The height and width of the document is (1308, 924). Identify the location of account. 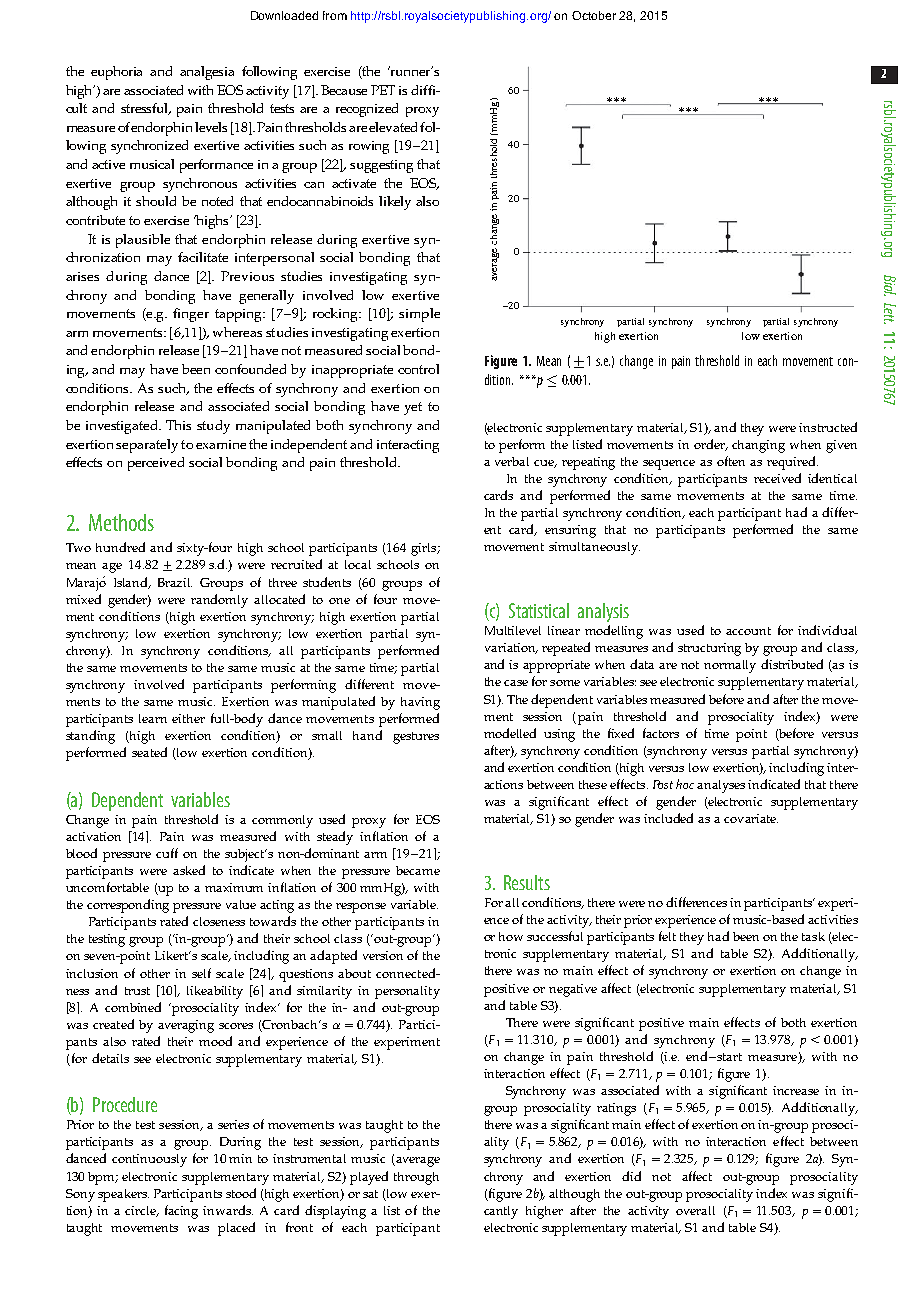
(748, 631).
